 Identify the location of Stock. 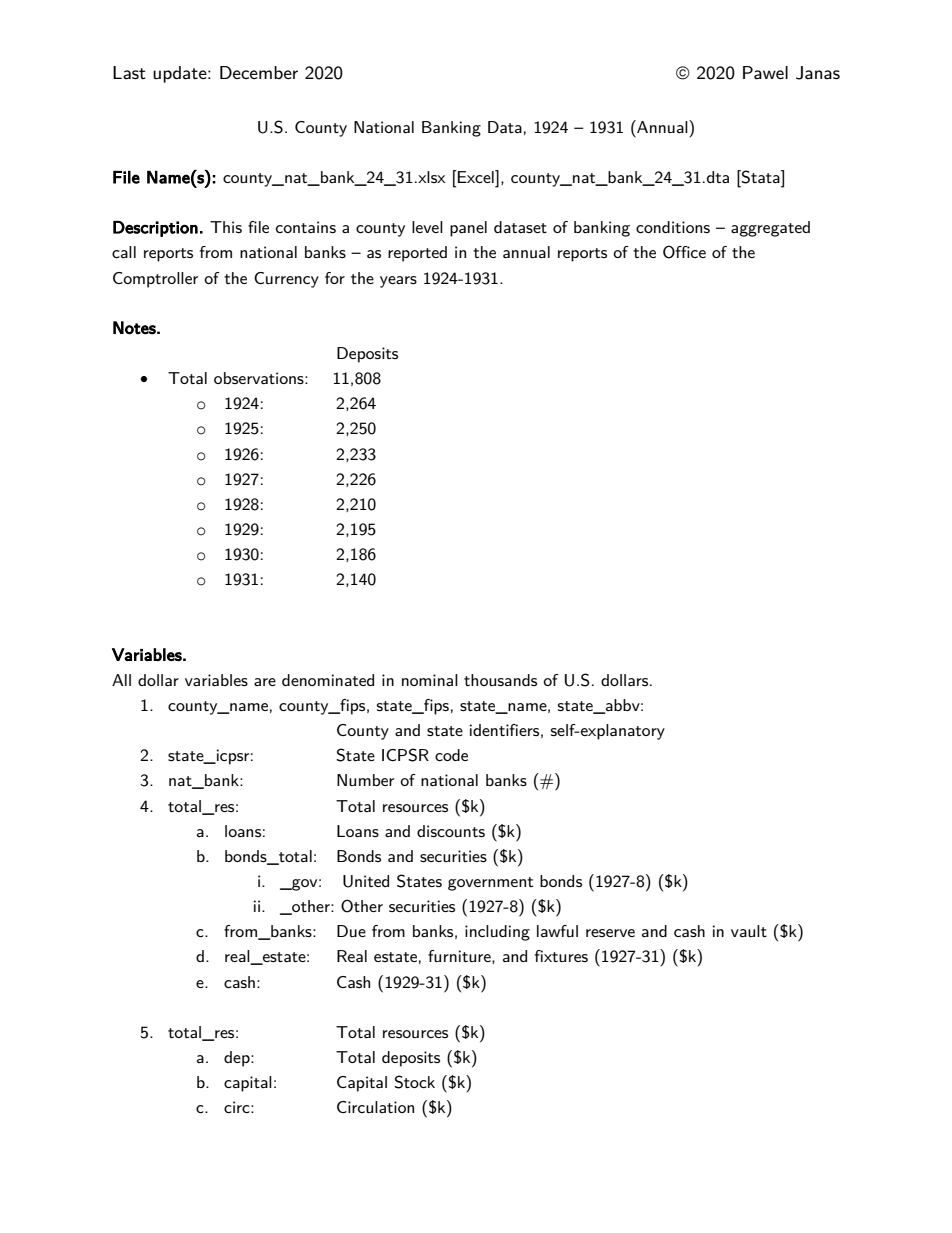
(414, 1082).
